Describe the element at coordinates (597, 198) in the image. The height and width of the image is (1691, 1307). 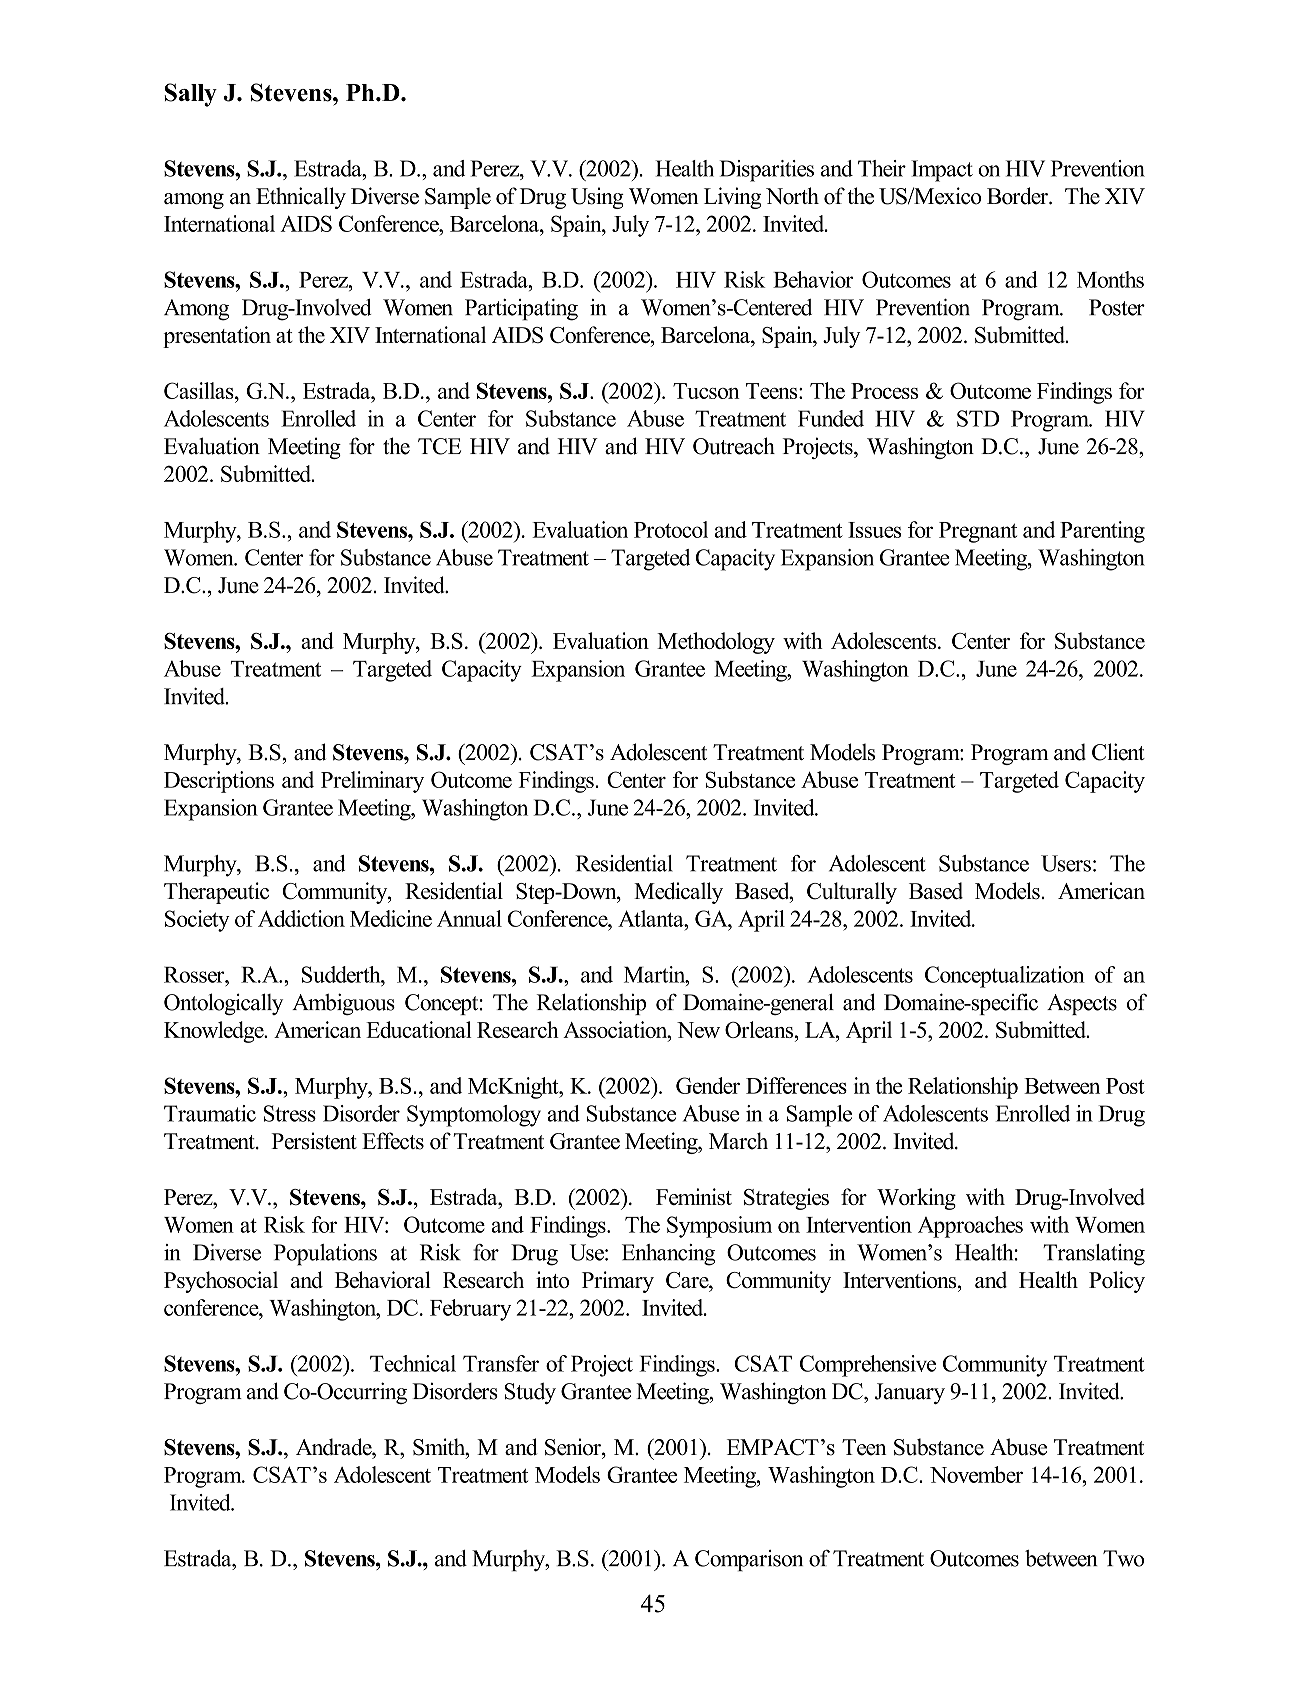
I see `Using` at that location.
